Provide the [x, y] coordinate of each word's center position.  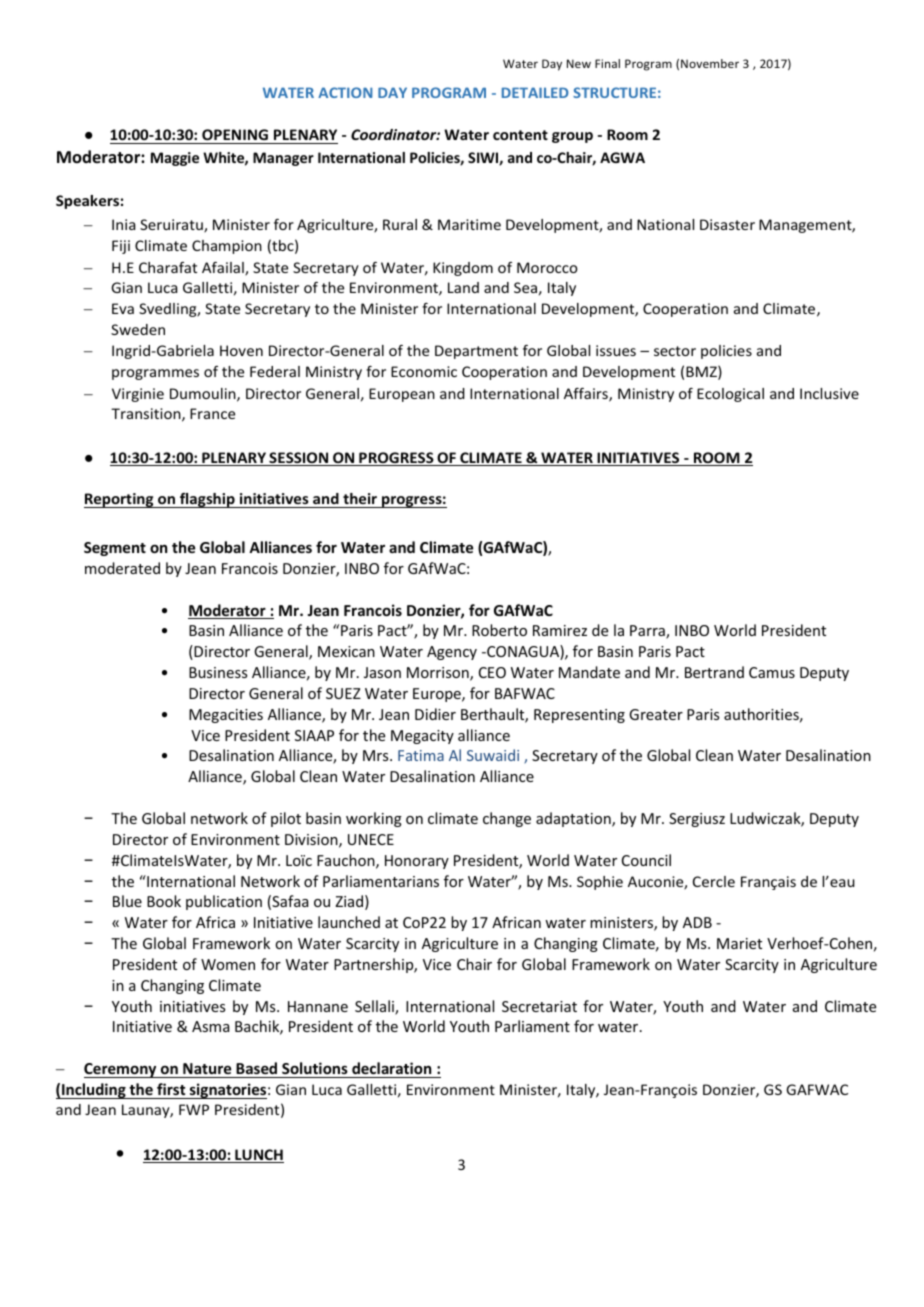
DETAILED [535, 92]
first [171, 1089]
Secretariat [539, 1006]
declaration [392, 1070]
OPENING [235, 134]
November [710, 63]
